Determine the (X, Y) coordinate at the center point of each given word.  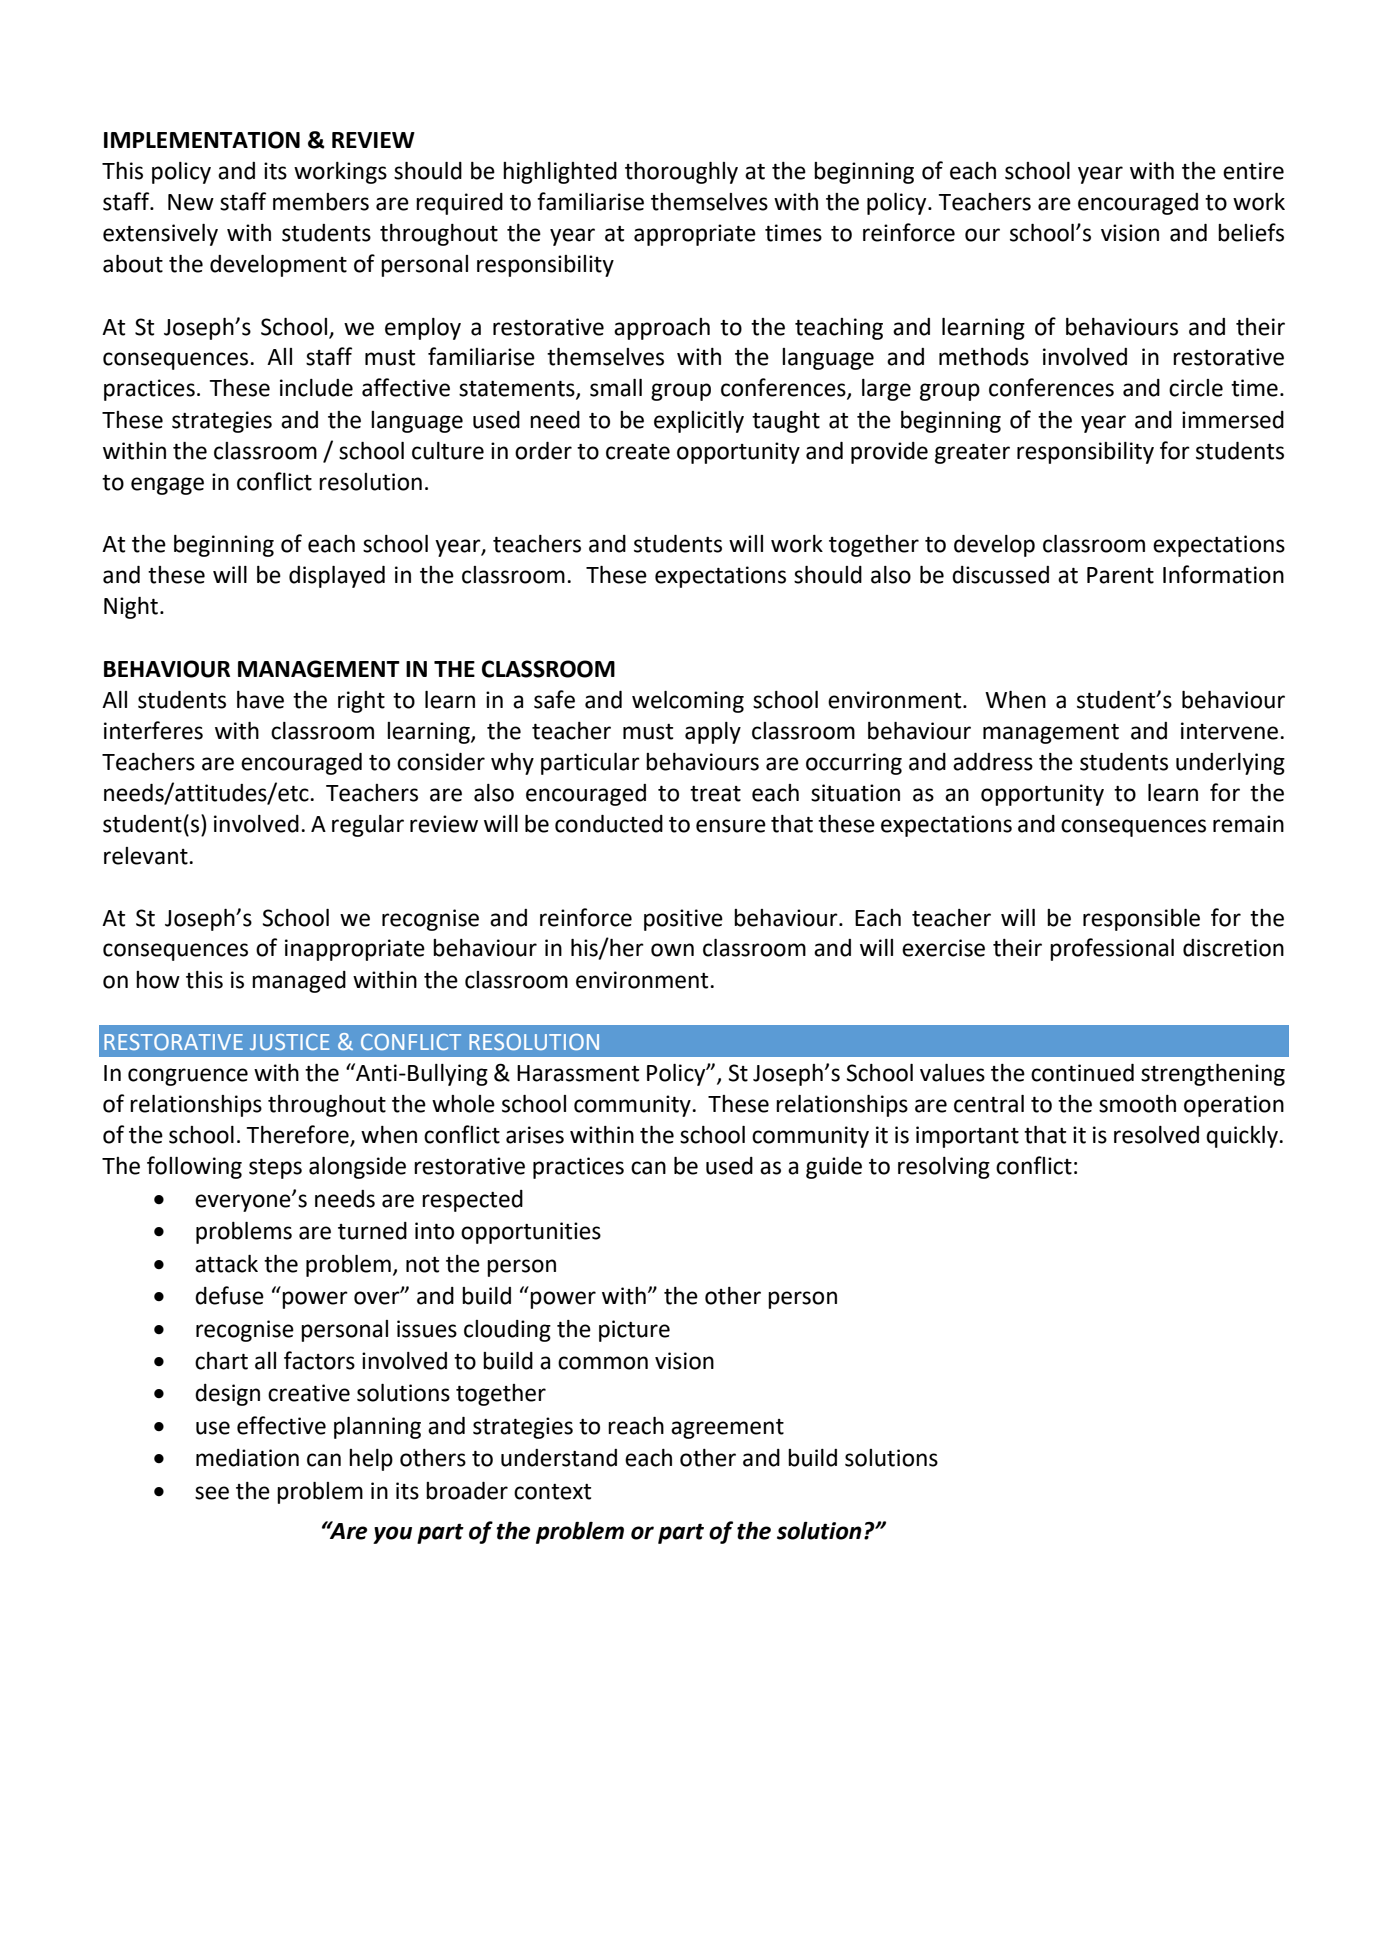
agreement (727, 1429)
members (321, 202)
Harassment (578, 1073)
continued (1082, 1073)
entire (1253, 171)
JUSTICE (289, 1042)
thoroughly (681, 173)
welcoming (688, 702)
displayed (337, 577)
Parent (1120, 575)
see (212, 1493)
